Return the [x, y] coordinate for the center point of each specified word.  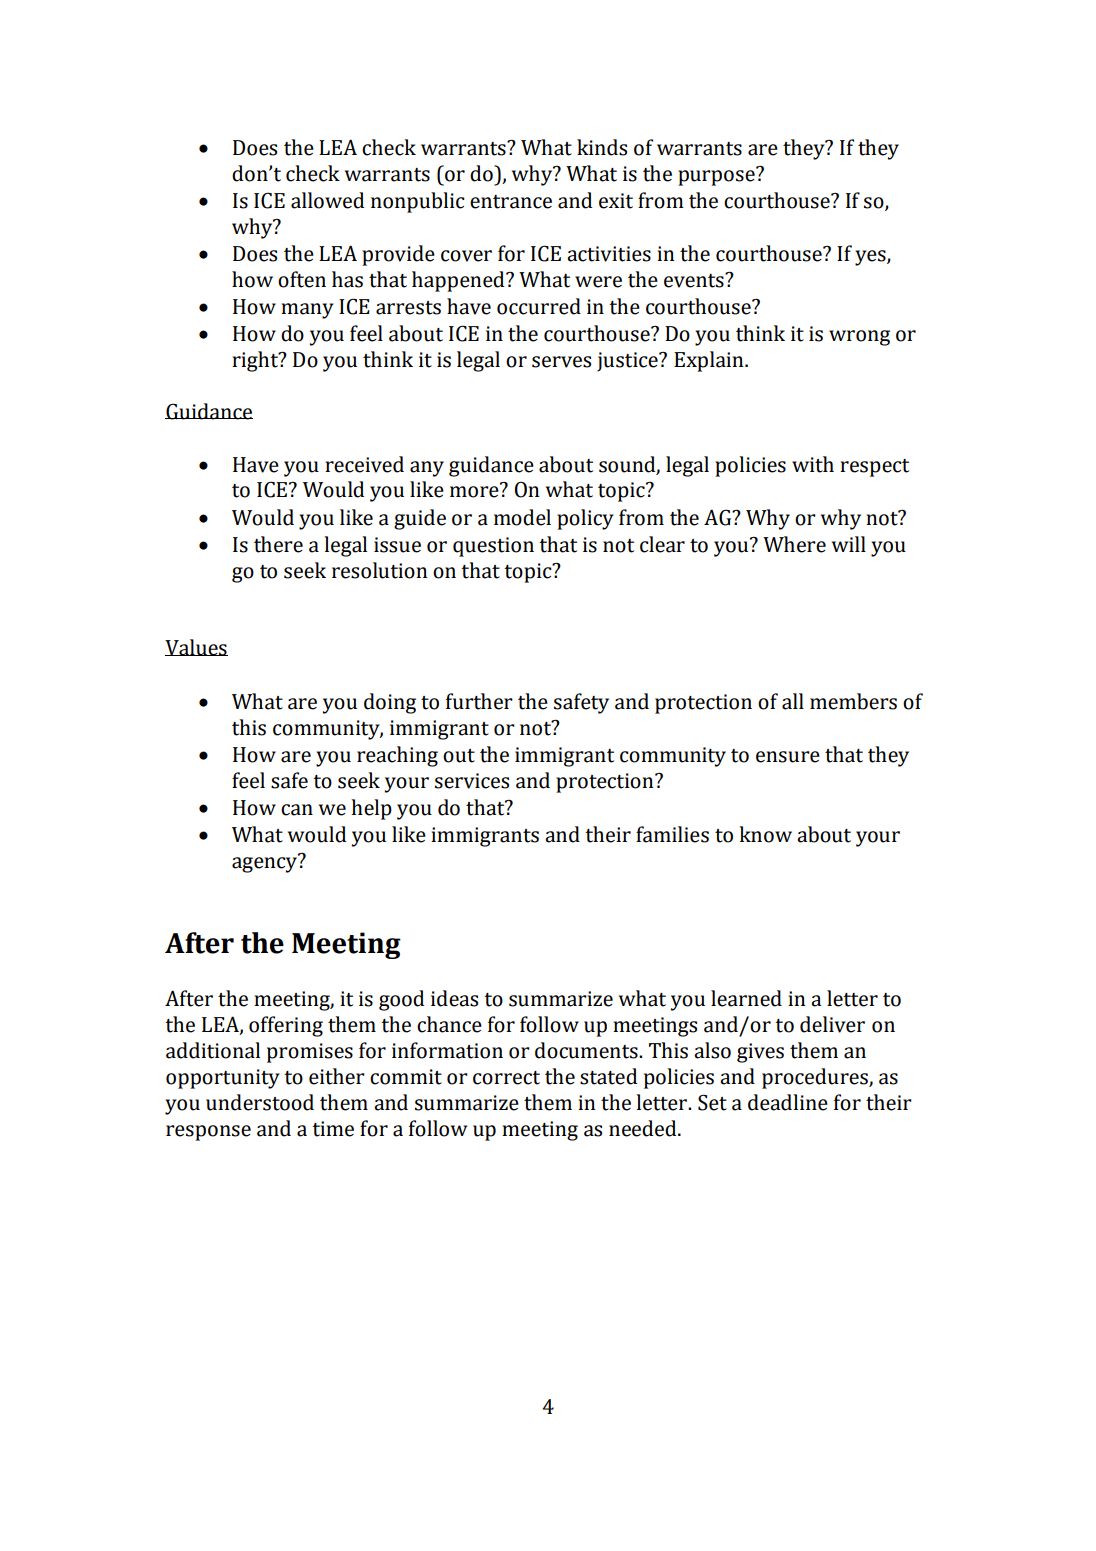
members [853, 701]
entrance [511, 202]
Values [196, 647]
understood [260, 1102]
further [479, 701]
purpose [717, 177]
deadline [788, 1102]
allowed [327, 200]
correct [506, 1078]
